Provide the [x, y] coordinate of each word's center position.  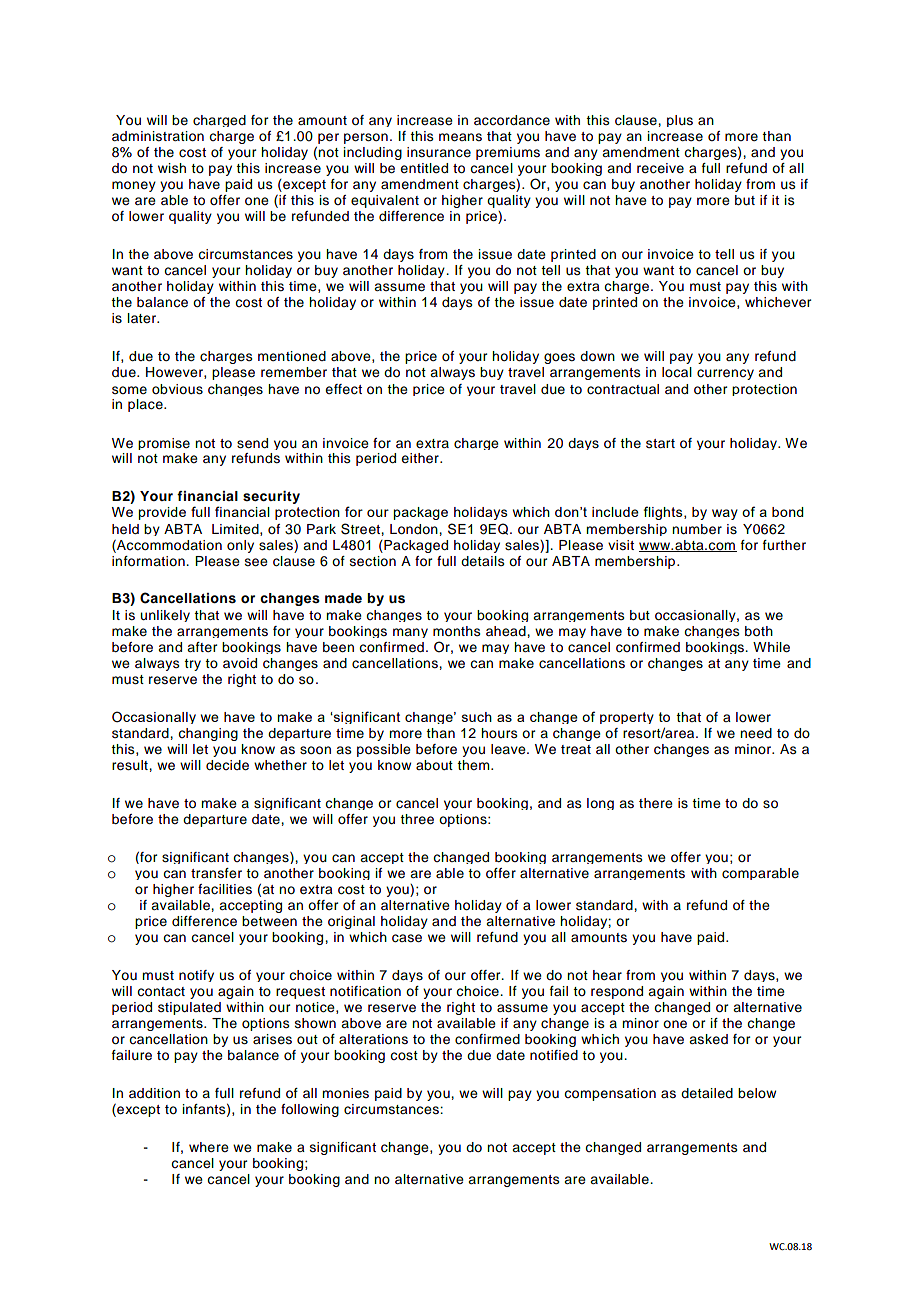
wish [172, 168]
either [421, 458]
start [660, 443]
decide [227, 765]
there [656, 803]
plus [680, 121]
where [209, 1147]
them [474, 765]
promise [164, 444]
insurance [439, 152]
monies [345, 1093]
